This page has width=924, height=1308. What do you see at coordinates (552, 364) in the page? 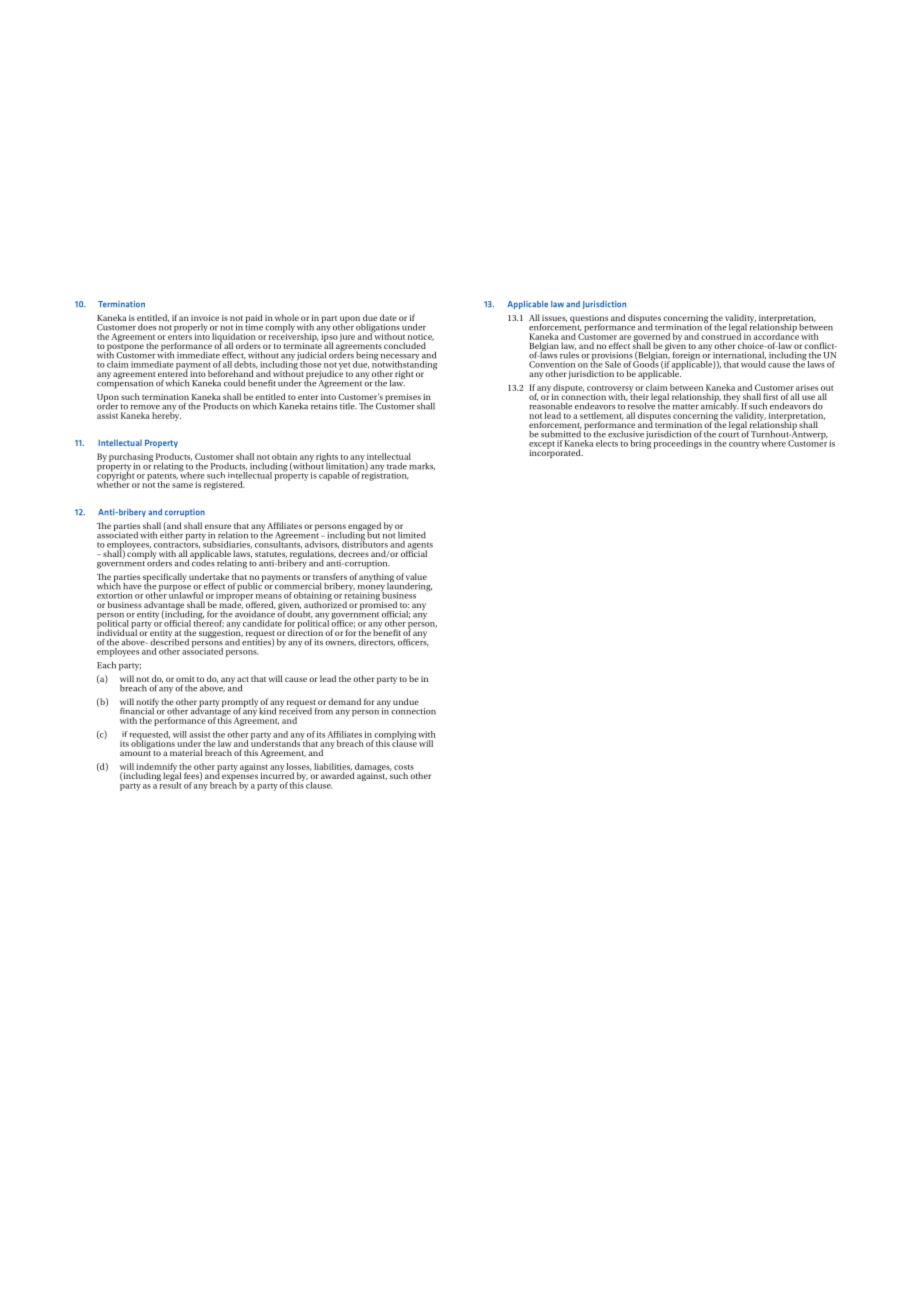
I see `Convention` at bounding box center [552, 364].
